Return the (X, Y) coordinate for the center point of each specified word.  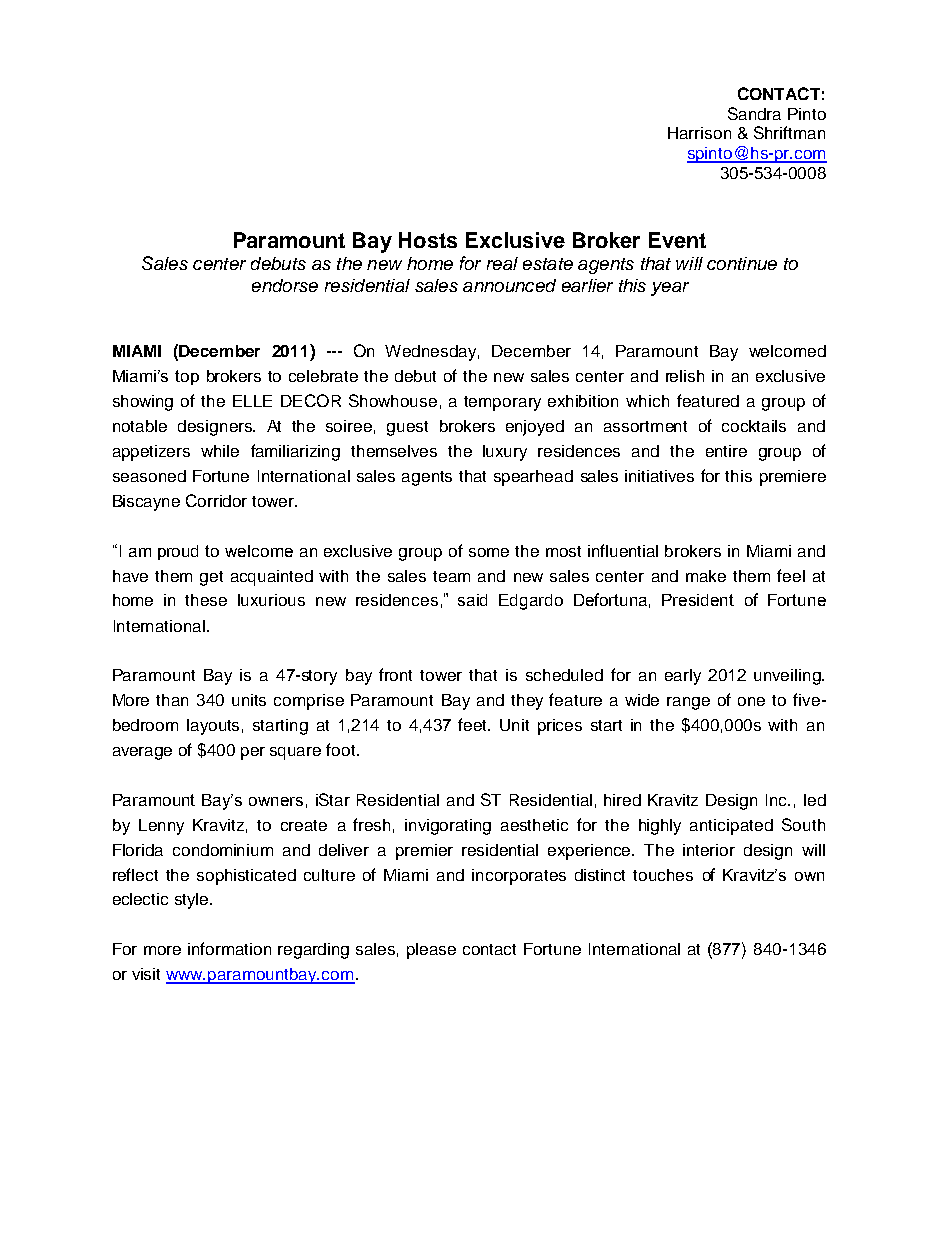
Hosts (428, 240)
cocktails (754, 426)
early (683, 677)
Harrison (699, 133)
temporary (502, 403)
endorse (285, 285)
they (527, 702)
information (229, 948)
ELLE (252, 401)
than (172, 700)
